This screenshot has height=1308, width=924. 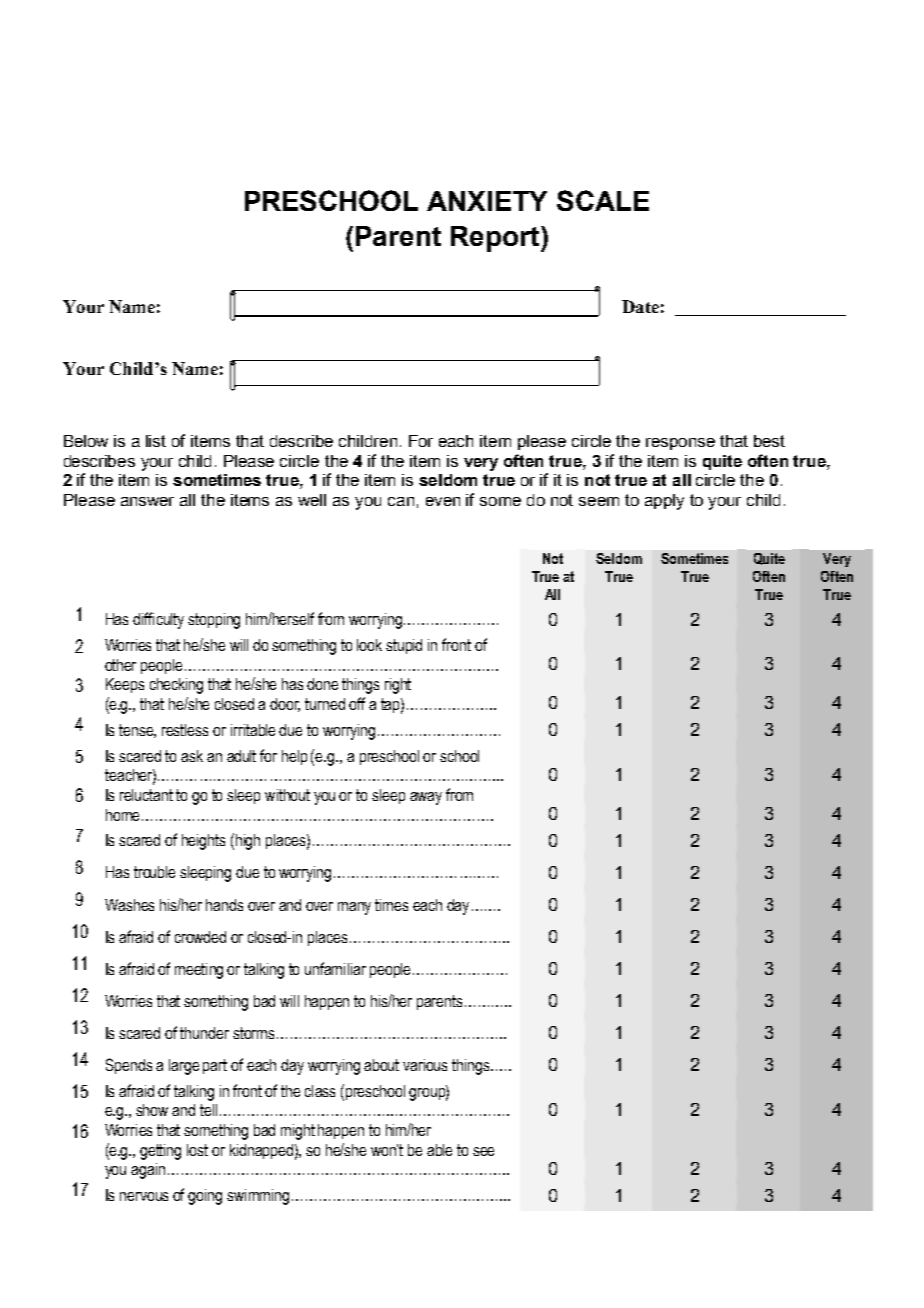 I want to click on many, so click(x=354, y=908).
